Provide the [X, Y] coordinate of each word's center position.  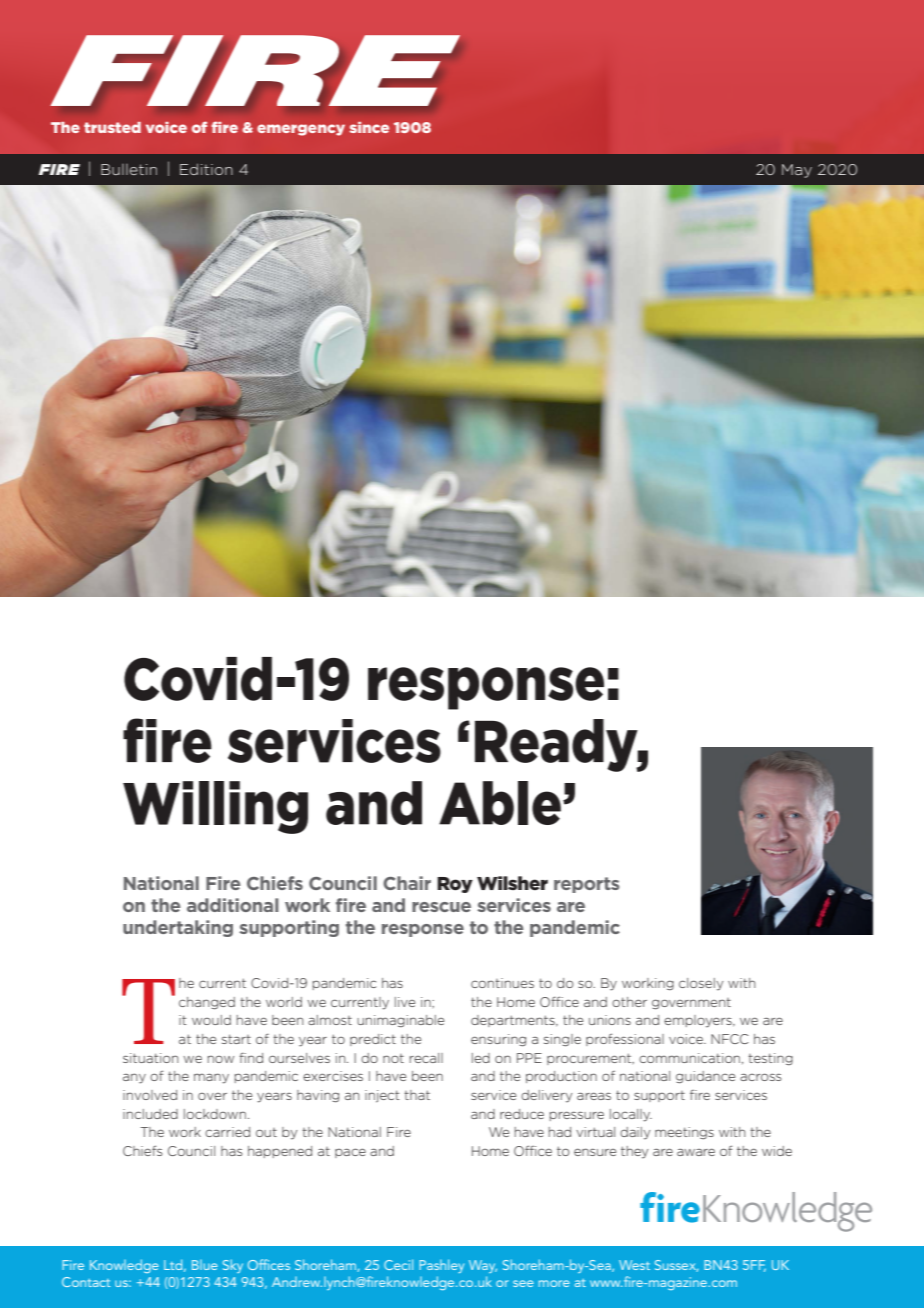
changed [207, 1003]
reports [586, 885]
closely [701, 984]
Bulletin [129, 169]
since [369, 127]
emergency [301, 130]
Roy [455, 885]
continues [502, 983]
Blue [205, 1265]
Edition [206, 169]
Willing [215, 807]
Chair [407, 883]
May [797, 171]
